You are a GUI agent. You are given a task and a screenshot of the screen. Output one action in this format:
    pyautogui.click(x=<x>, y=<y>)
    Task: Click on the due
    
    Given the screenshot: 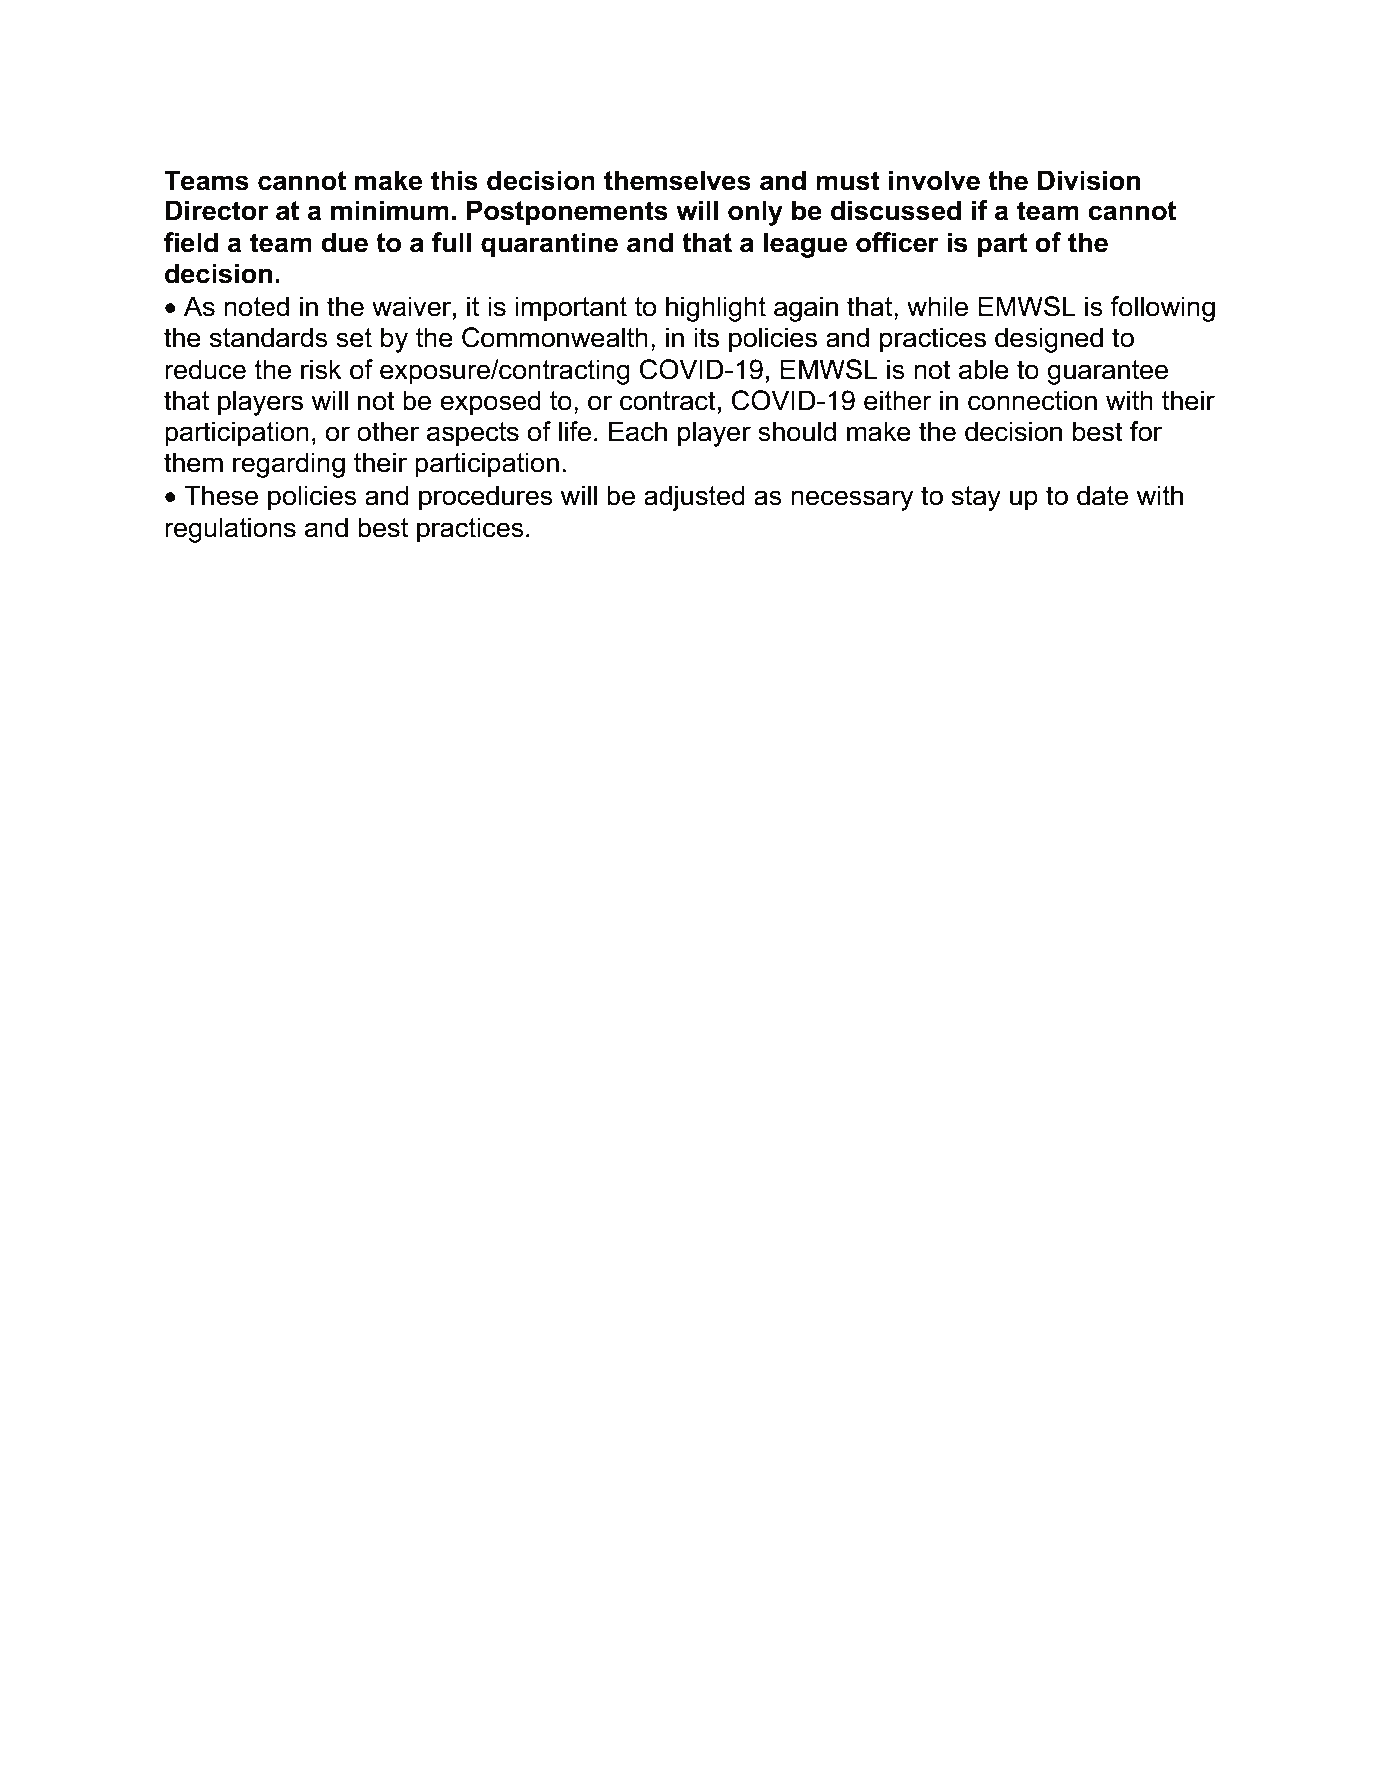 What is the action you would take?
    pyautogui.click(x=344, y=242)
